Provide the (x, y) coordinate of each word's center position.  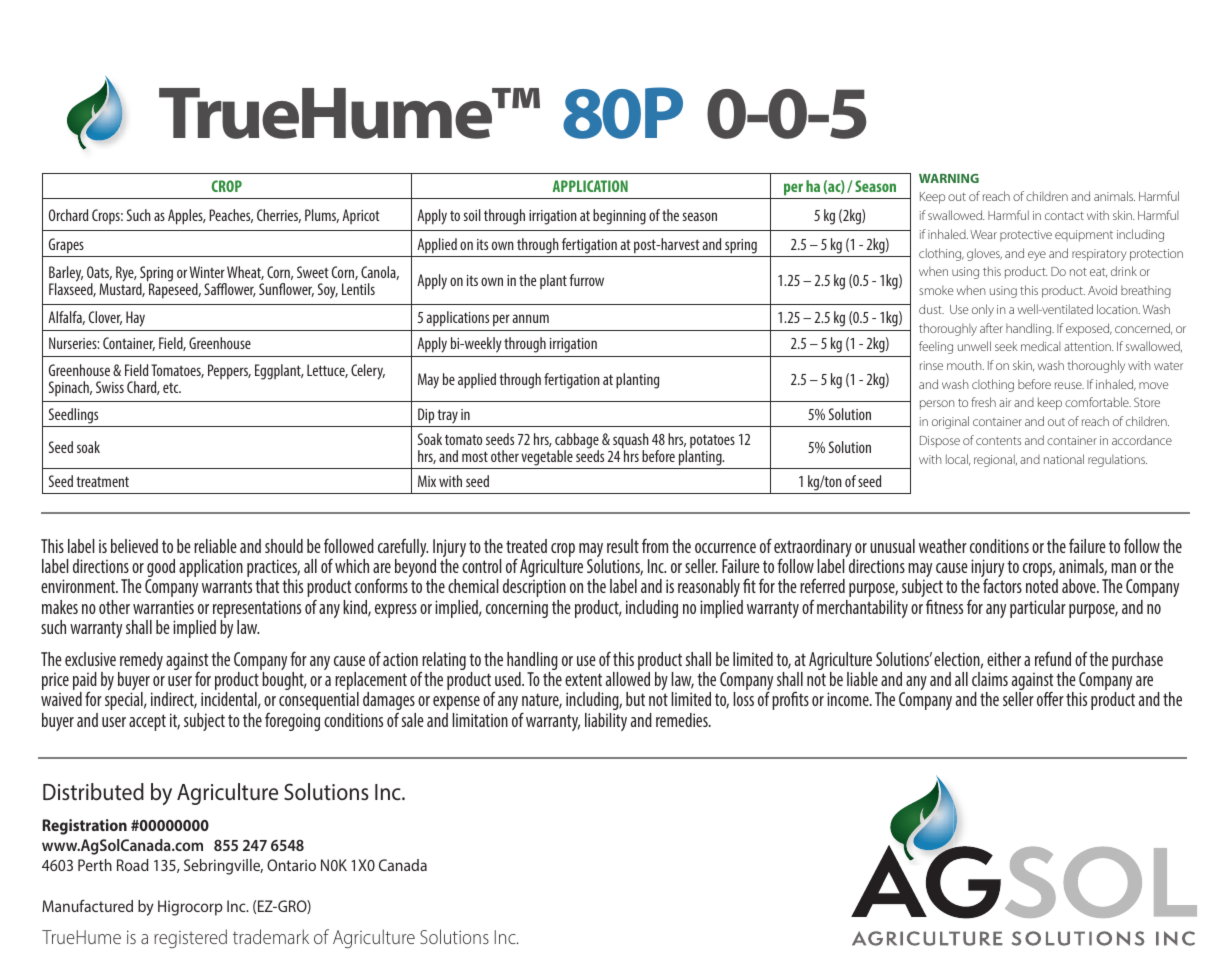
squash (631, 442)
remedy (140, 662)
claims (990, 679)
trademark (271, 936)
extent (583, 679)
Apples (186, 217)
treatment (102, 481)
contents (998, 441)
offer (1050, 698)
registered (190, 938)
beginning (619, 217)
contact (1064, 216)
